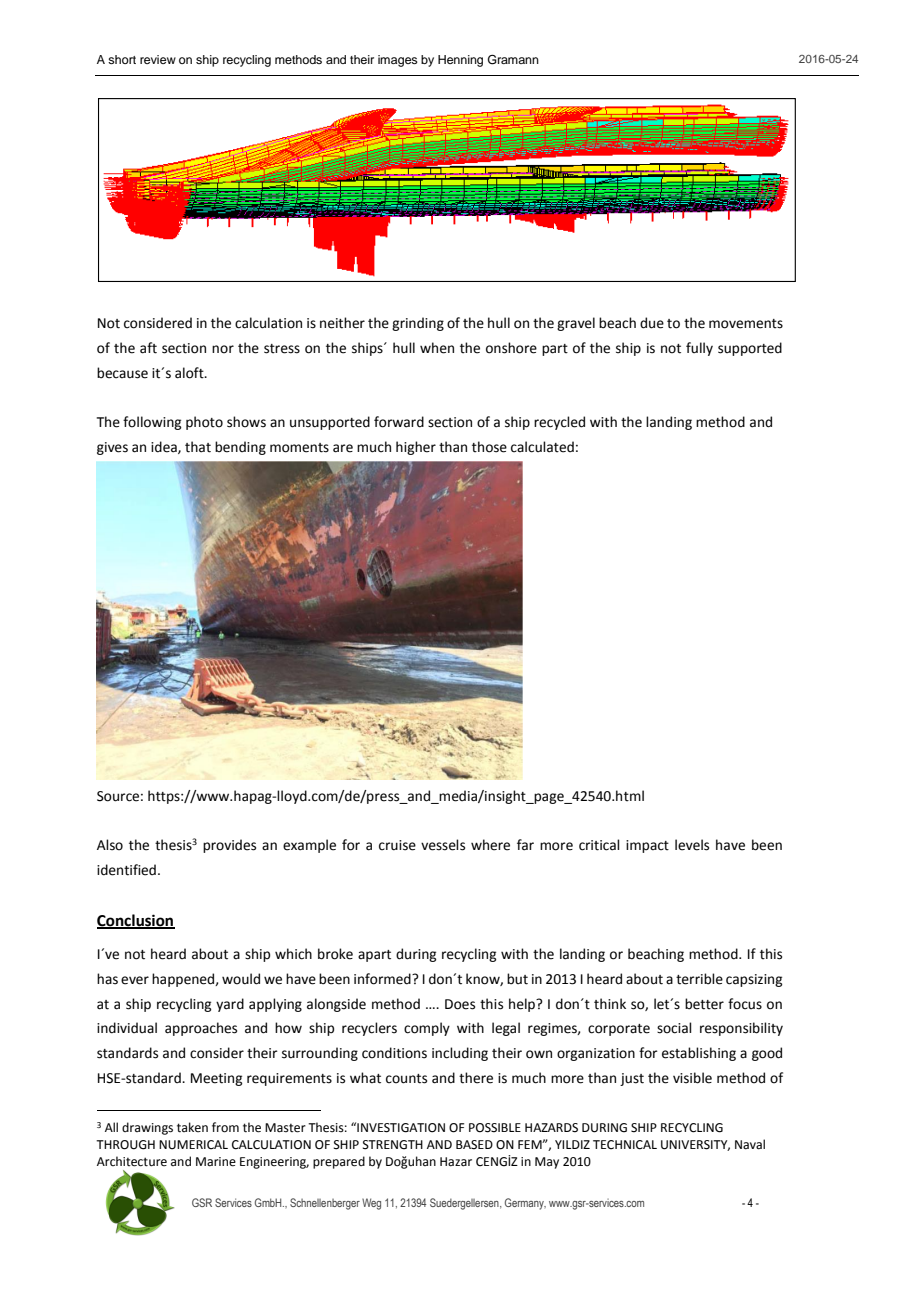 This screenshot has width=924, height=1308. What do you see at coordinates (460, 61) in the screenshot?
I see `Henning` at bounding box center [460, 61].
